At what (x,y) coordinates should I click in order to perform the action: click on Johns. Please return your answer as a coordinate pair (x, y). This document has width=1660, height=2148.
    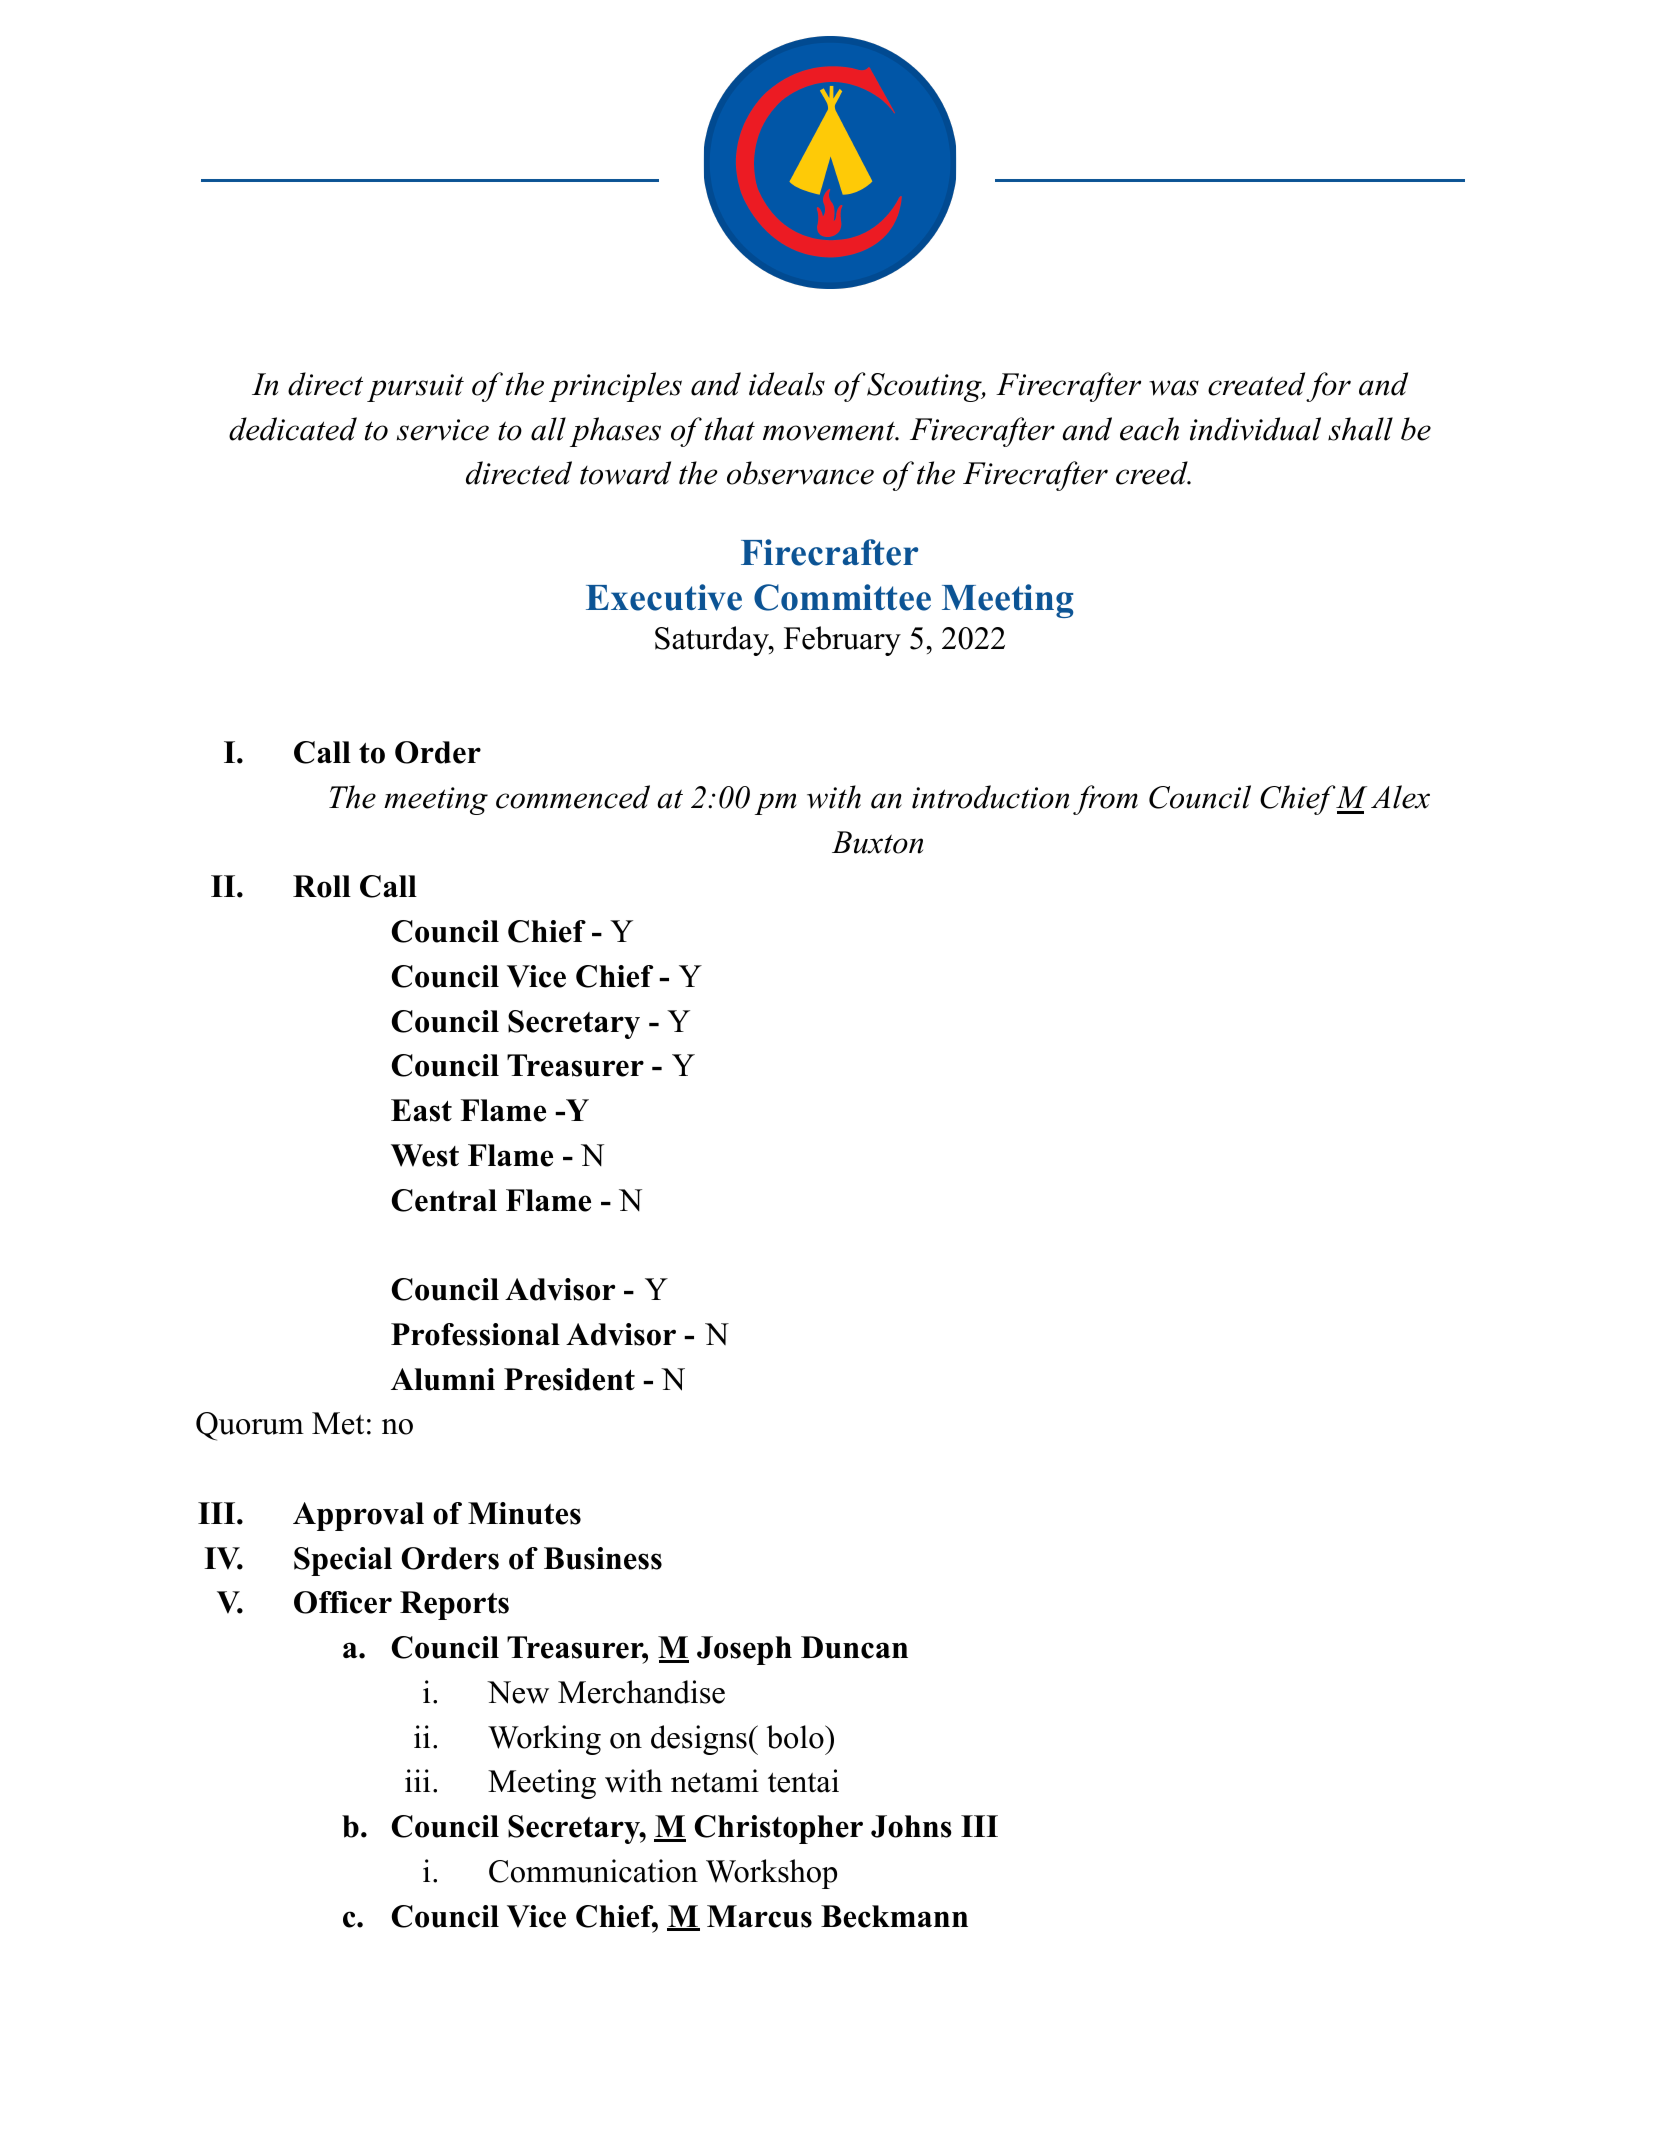
    Looking at the image, I should click on (911, 1826).
